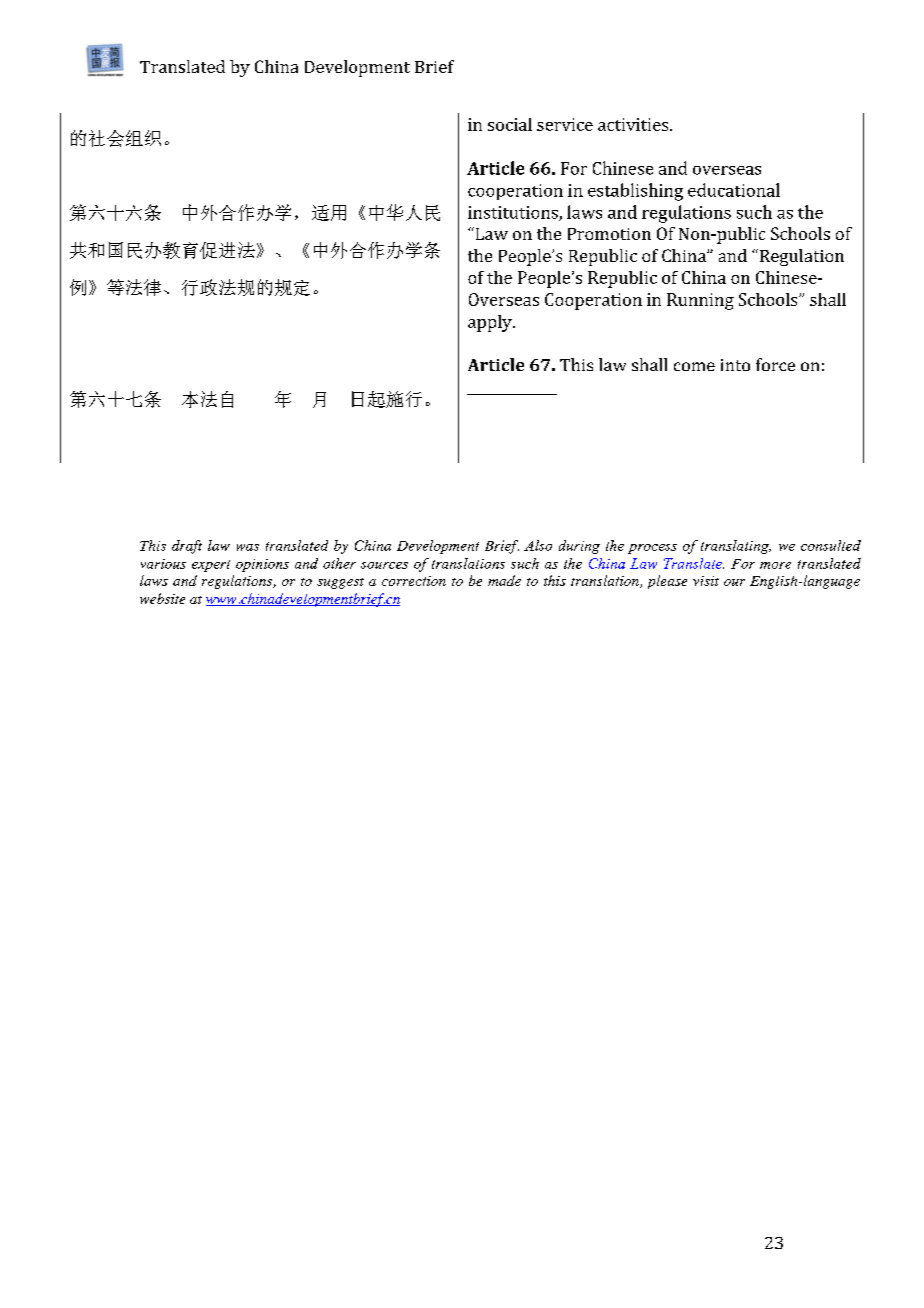  What do you see at coordinates (736, 547) in the screenshot?
I see `translating` at bounding box center [736, 547].
